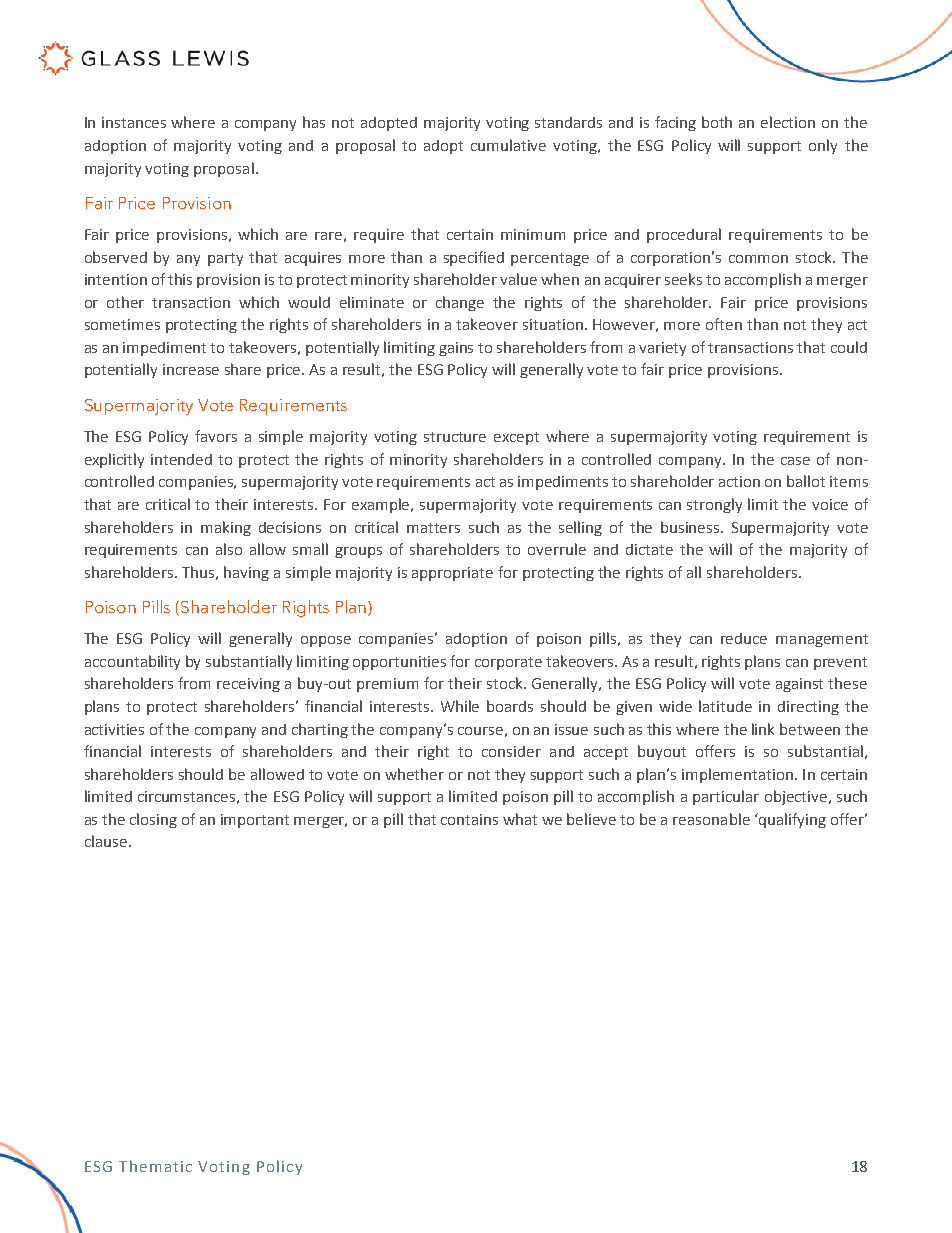 This page has width=952, height=1233. I want to click on intended, so click(181, 459).
